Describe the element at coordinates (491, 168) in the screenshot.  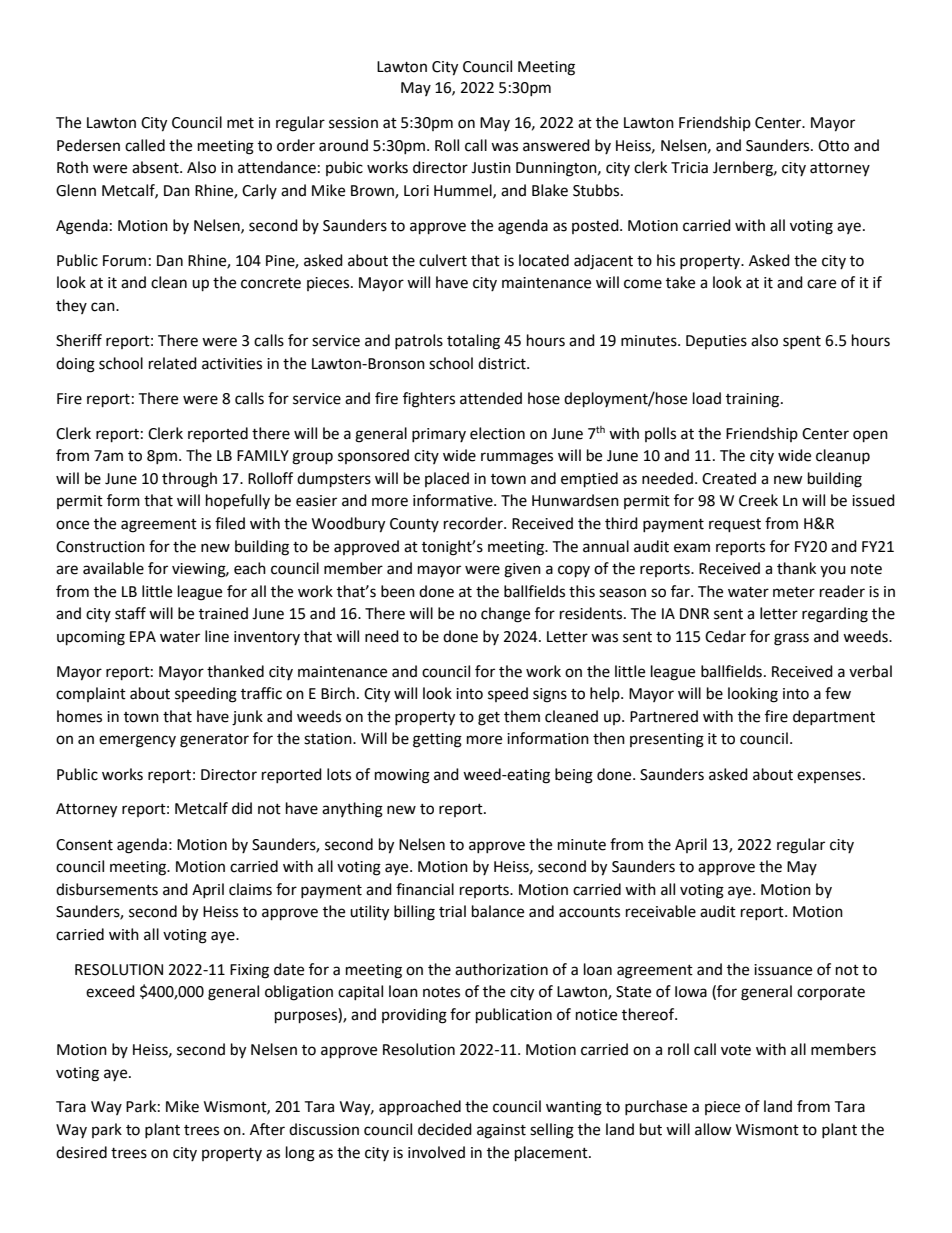
I see `Justin` at that location.
